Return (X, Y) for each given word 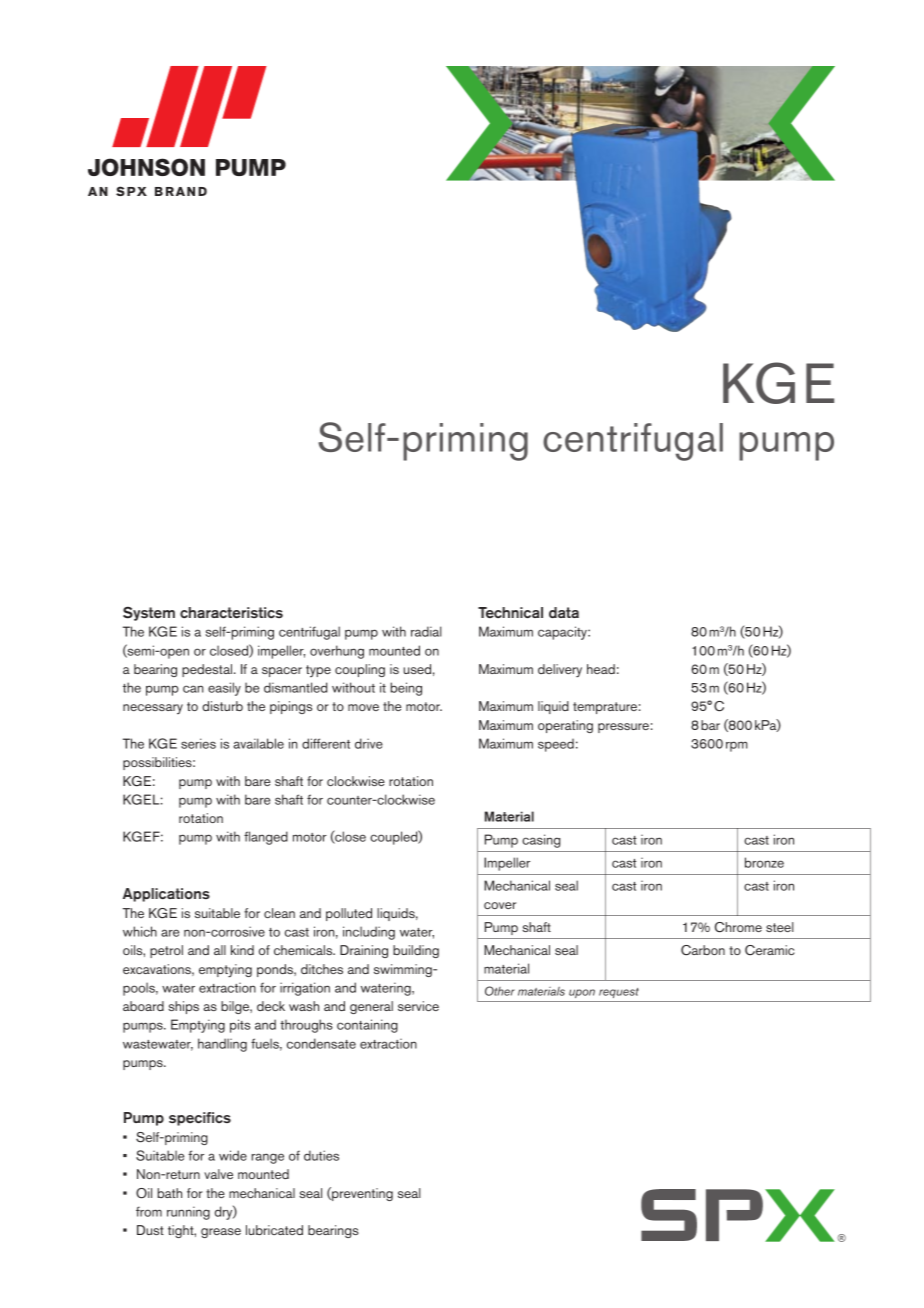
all (220, 950)
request (619, 993)
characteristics (231, 612)
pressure (623, 728)
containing (367, 1026)
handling (222, 1045)
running (188, 1213)
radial (426, 631)
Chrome (738, 927)
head (601, 669)
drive (369, 743)
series (198, 743)
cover (500, 905)
